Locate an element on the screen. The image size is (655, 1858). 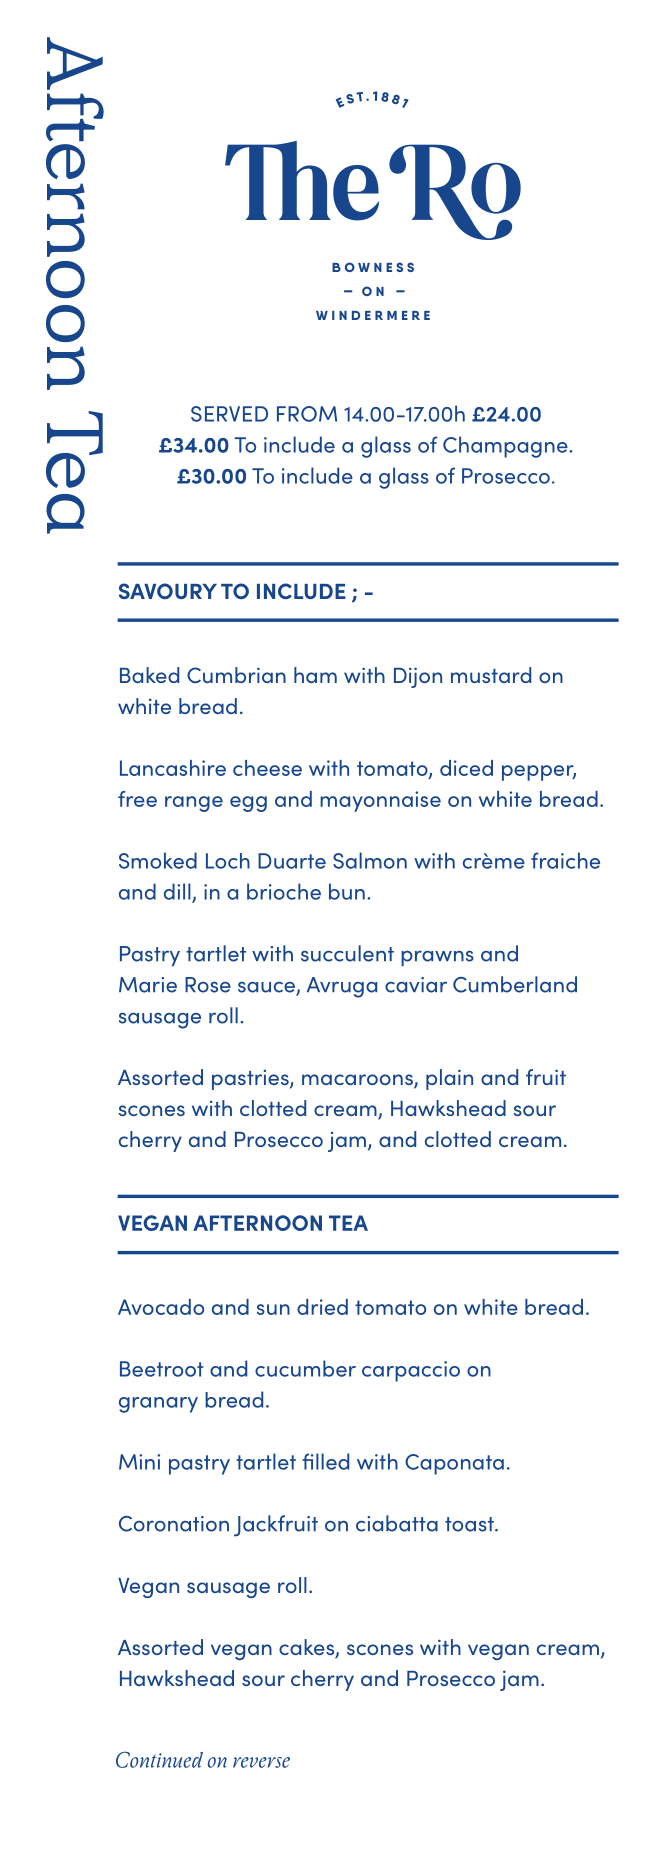
reverse is located at coordinates (261, 1762).
